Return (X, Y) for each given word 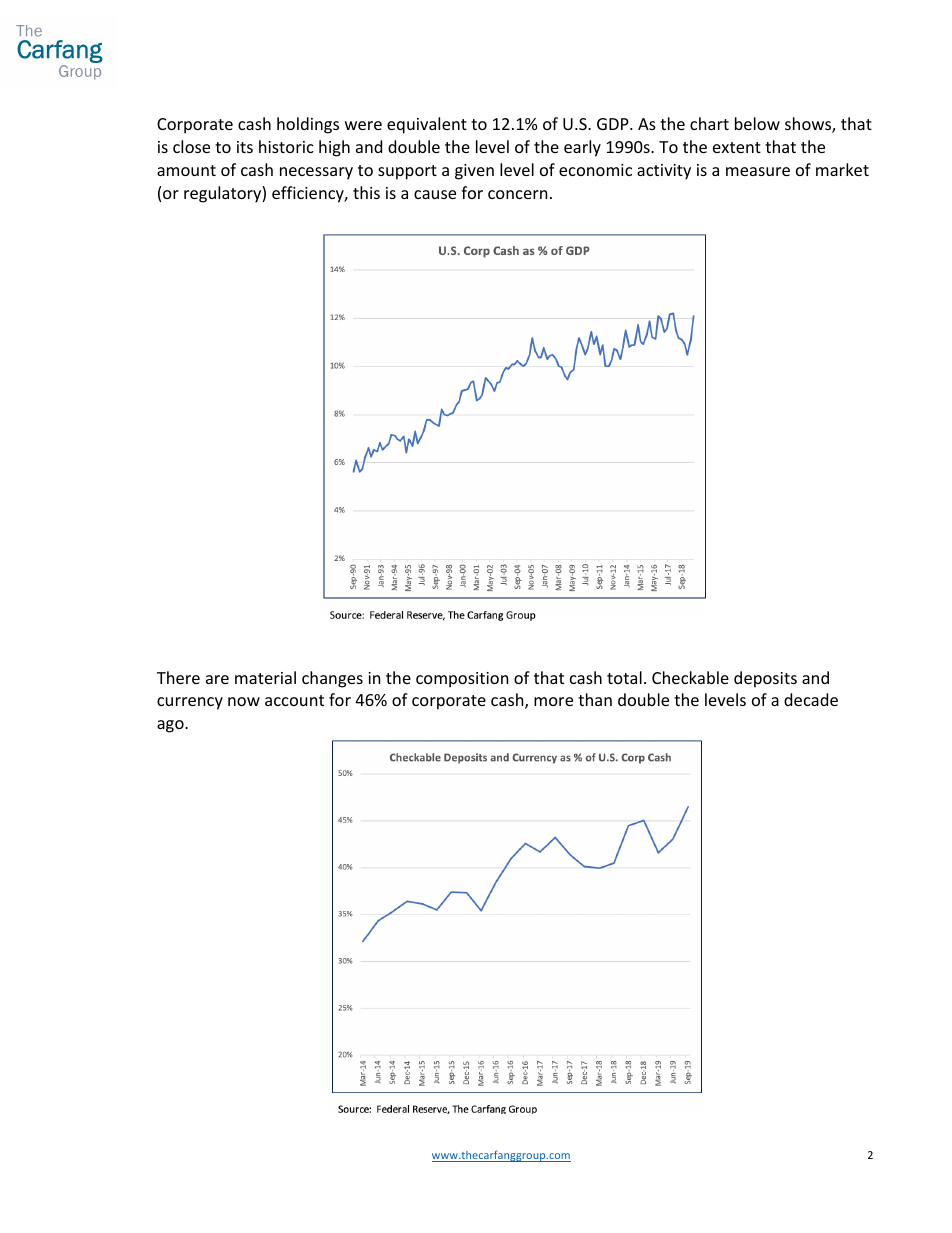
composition (462, 680)
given (474, 172)
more (553, 701)
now (244, 701)
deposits (765, 679)
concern (518, 194)
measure (758, 171)
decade (811, 699)
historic (286, 146)
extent (737, 147)
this (366, 192)
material (265, 677)
